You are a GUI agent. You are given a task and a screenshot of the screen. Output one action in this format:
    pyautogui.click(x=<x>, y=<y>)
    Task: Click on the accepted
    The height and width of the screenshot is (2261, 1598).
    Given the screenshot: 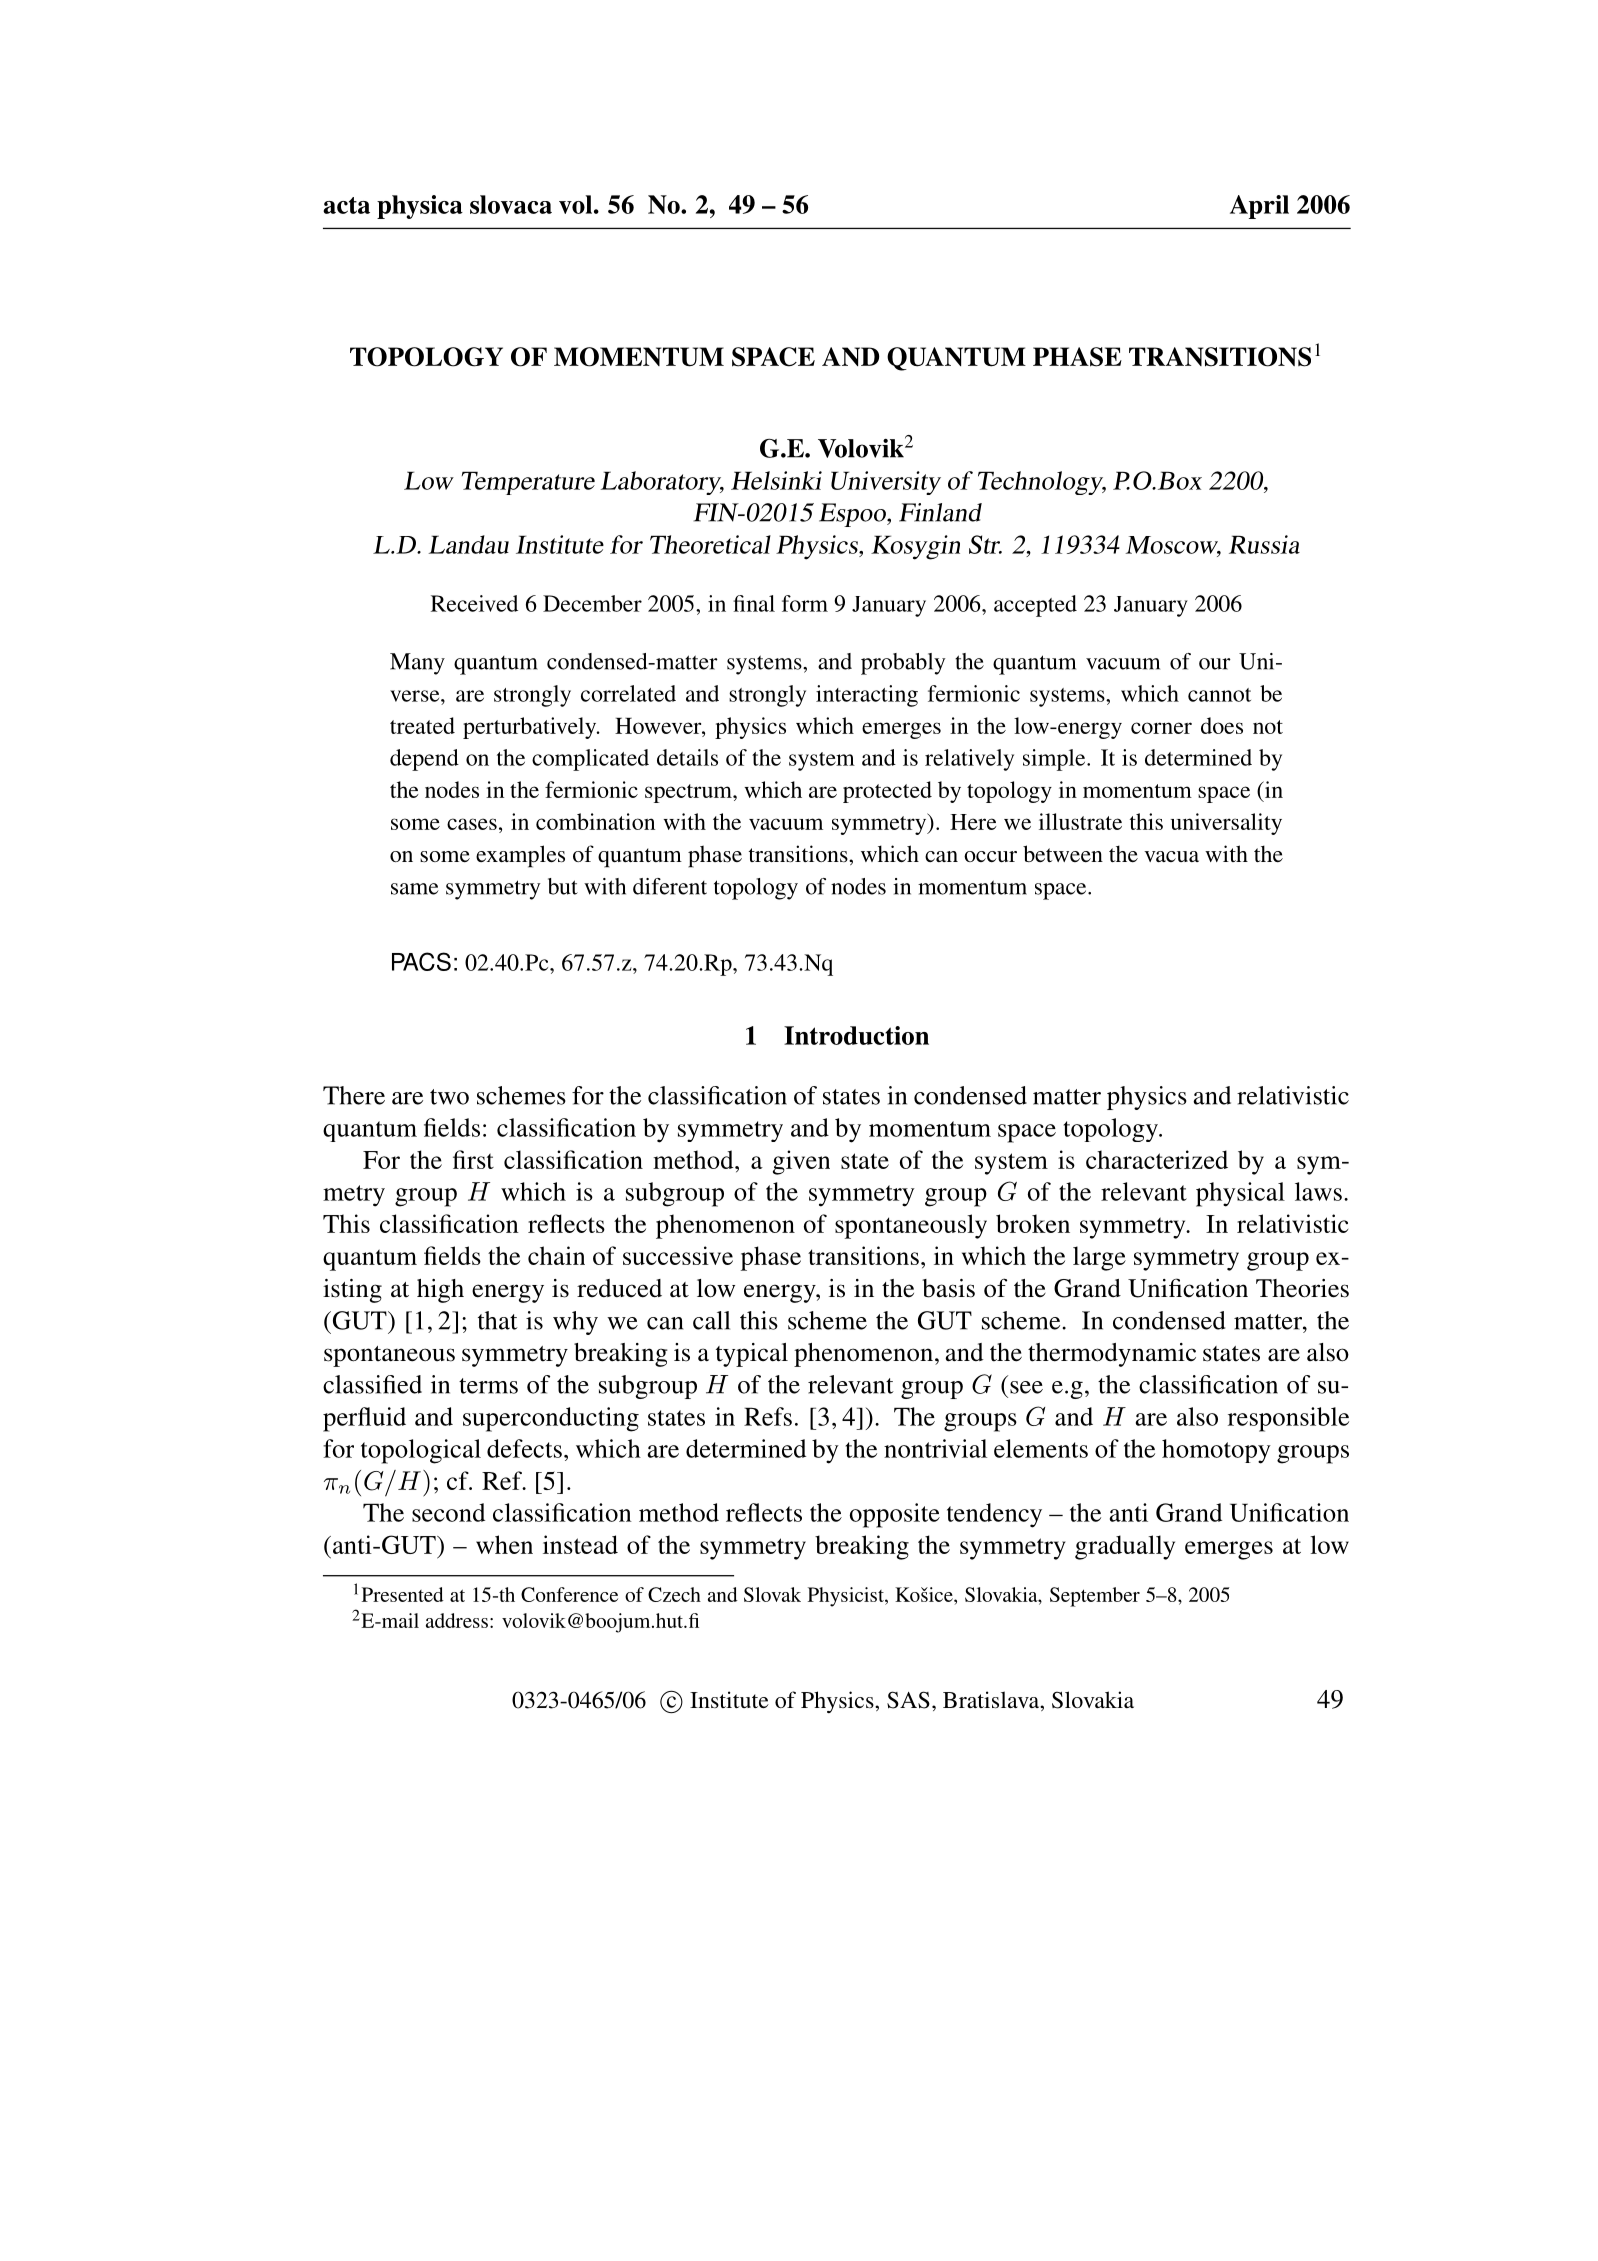 What is the action you would take?
    pyautogui.click(x=1035, y=606)
